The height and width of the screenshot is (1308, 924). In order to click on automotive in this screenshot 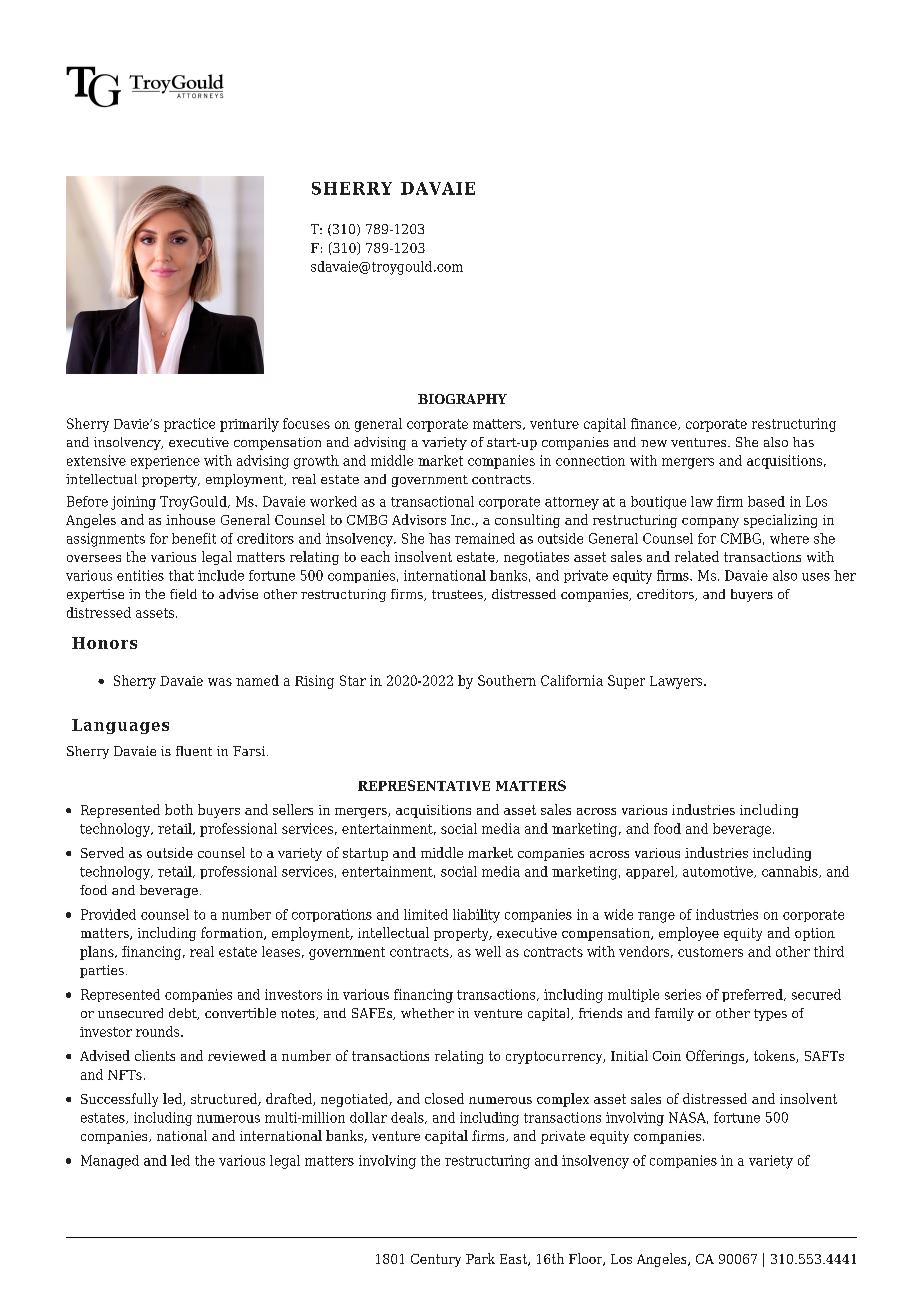, I will do `click(719, 872)`.
